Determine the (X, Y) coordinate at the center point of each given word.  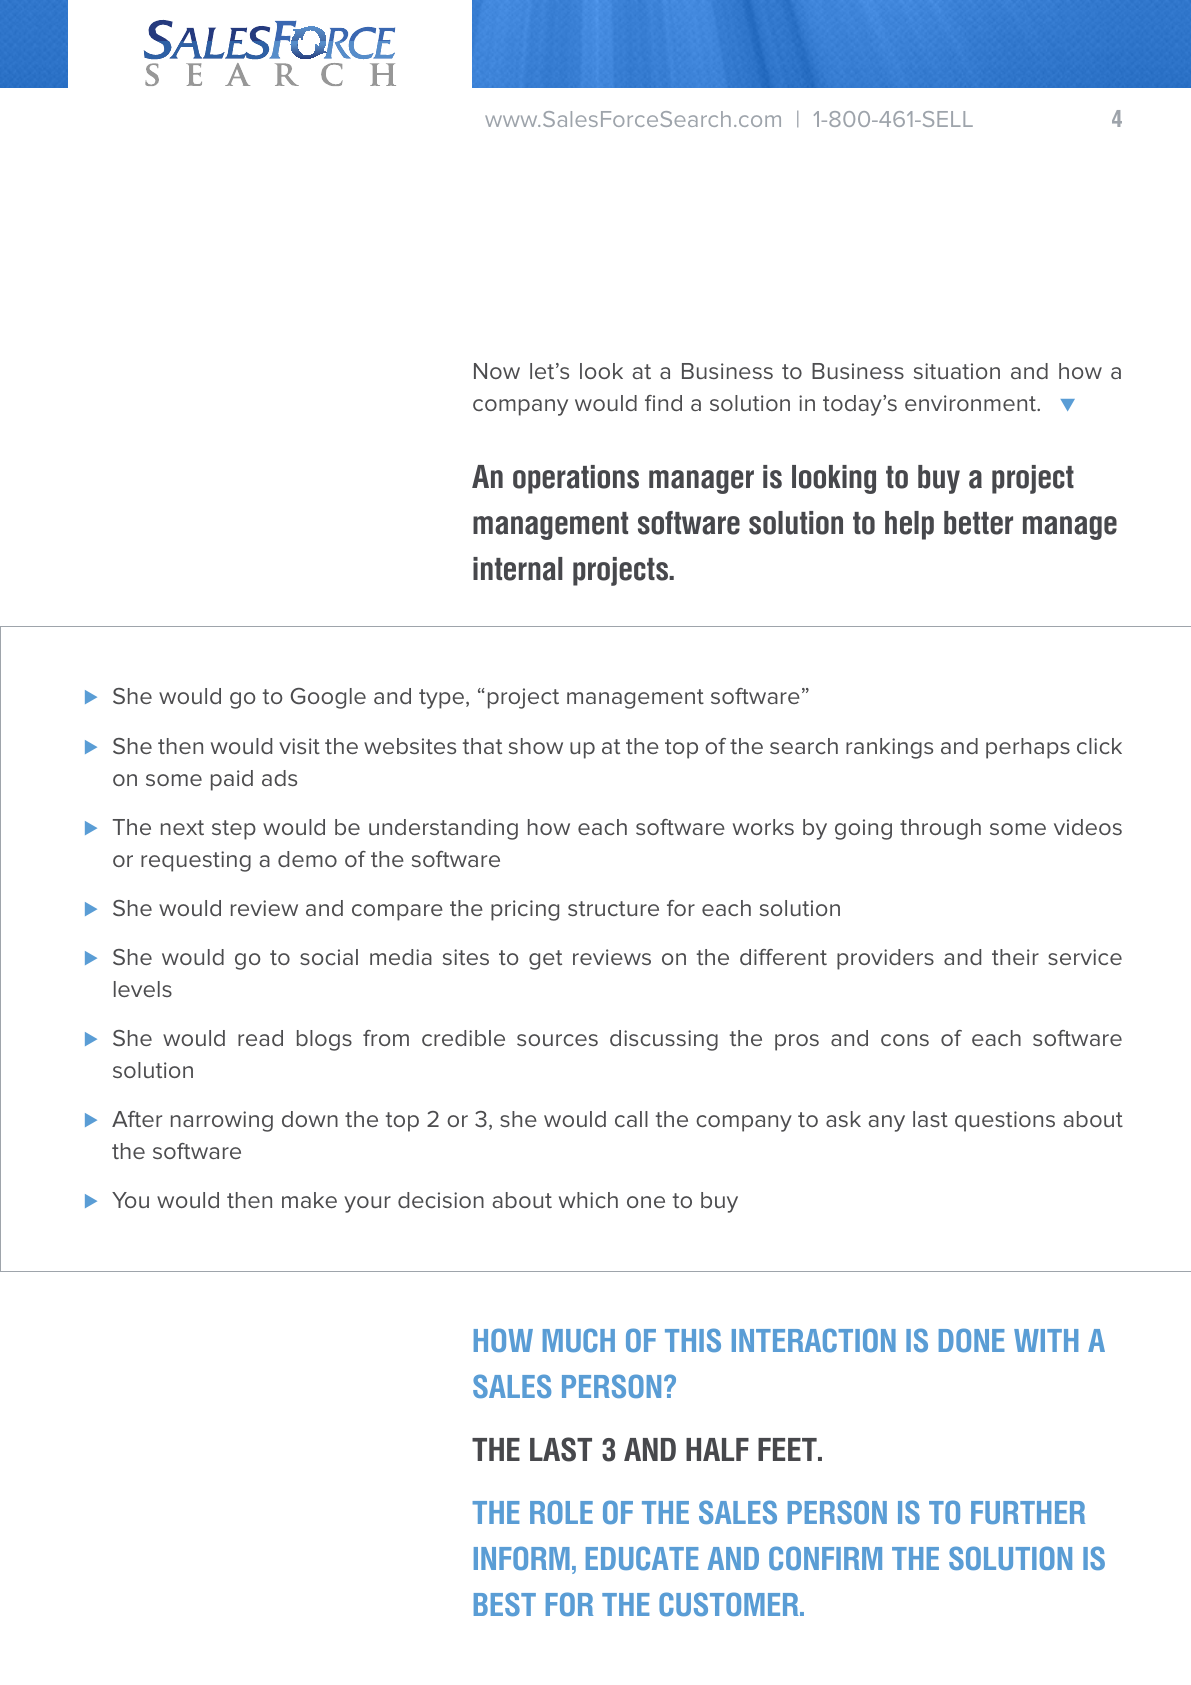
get (545, 960)
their (1015, 957)
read (260, 1038)
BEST (505, 1604)
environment (971, 403)
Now (497, 371)
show (536, 746)
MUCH (579, 1340)
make (309, 1200)
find (663, 403)
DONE (971, 1340)
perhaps (1028, 748)
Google (328, 698)
